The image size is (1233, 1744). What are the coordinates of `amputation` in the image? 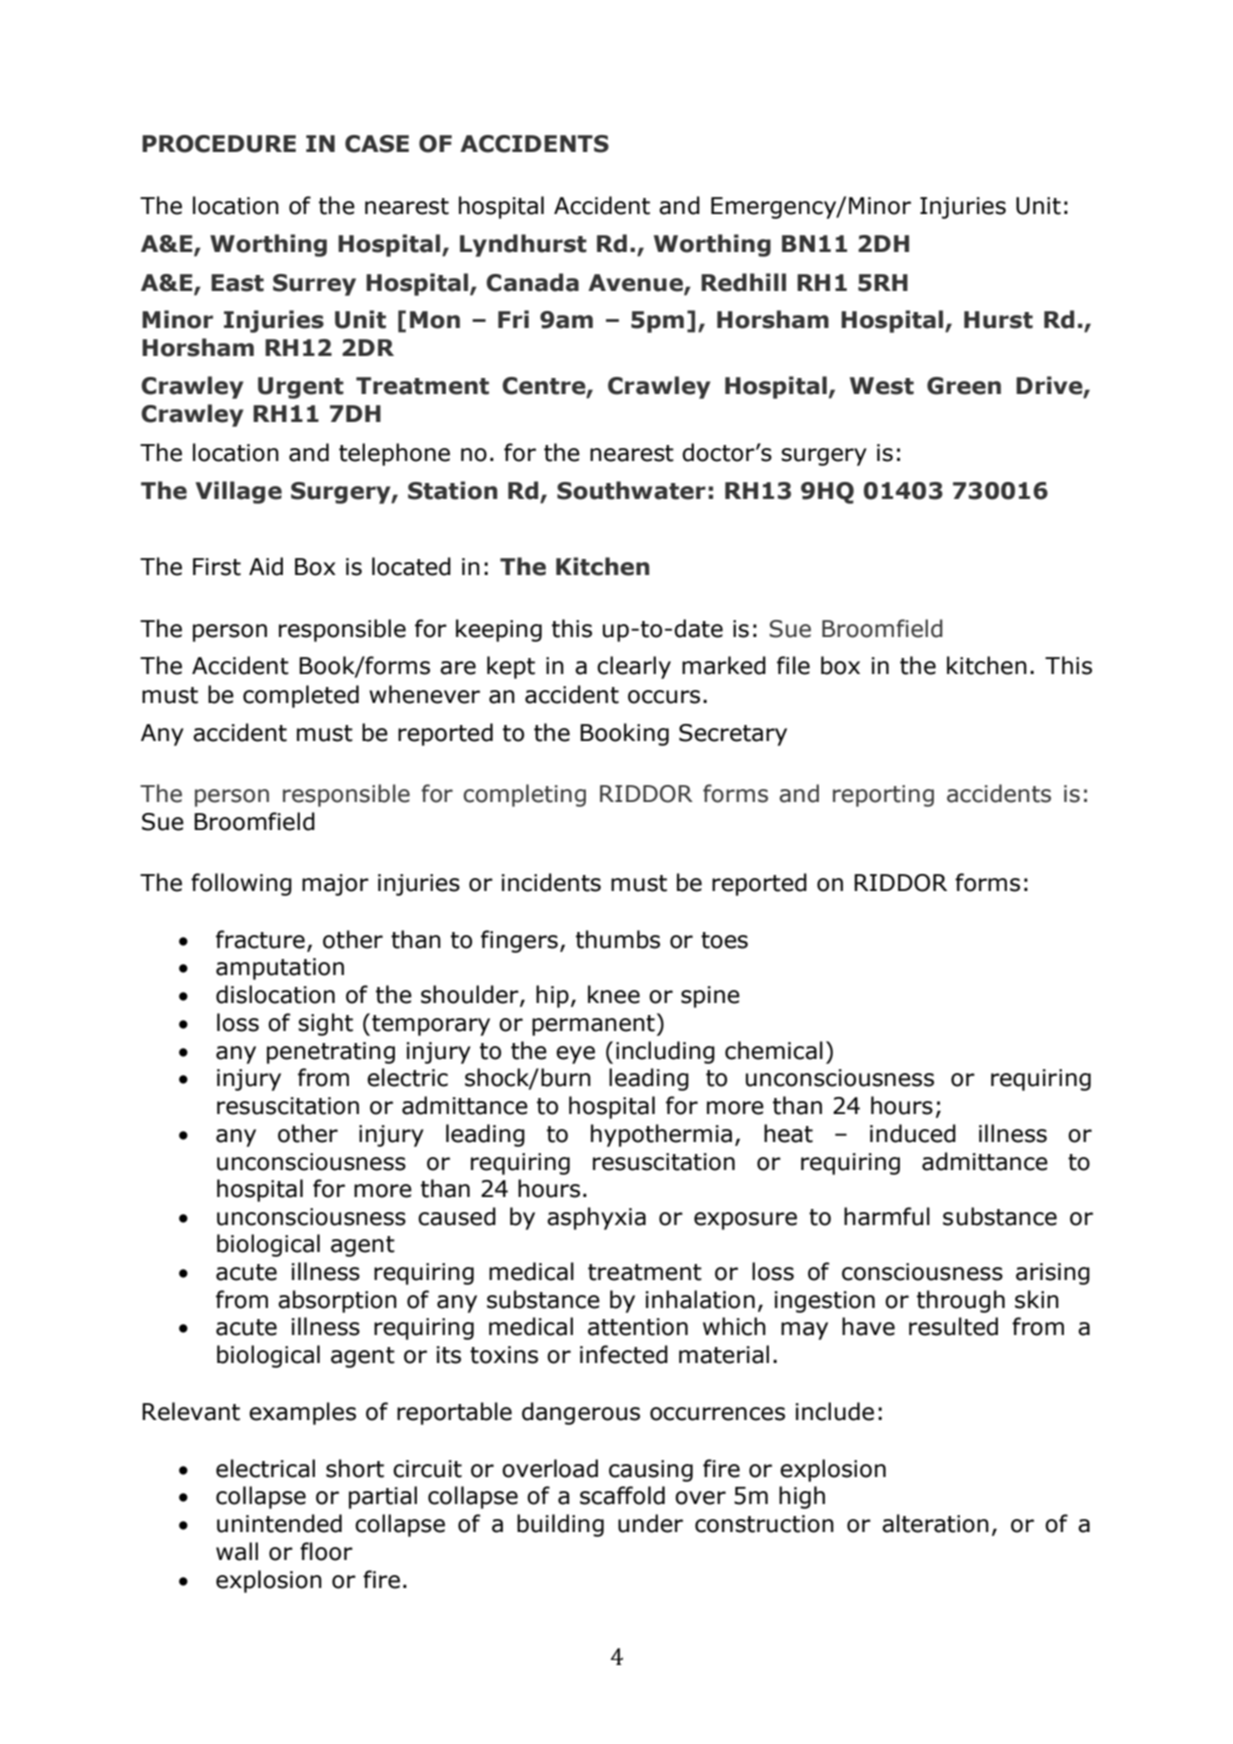 It's located at (280, 969).
